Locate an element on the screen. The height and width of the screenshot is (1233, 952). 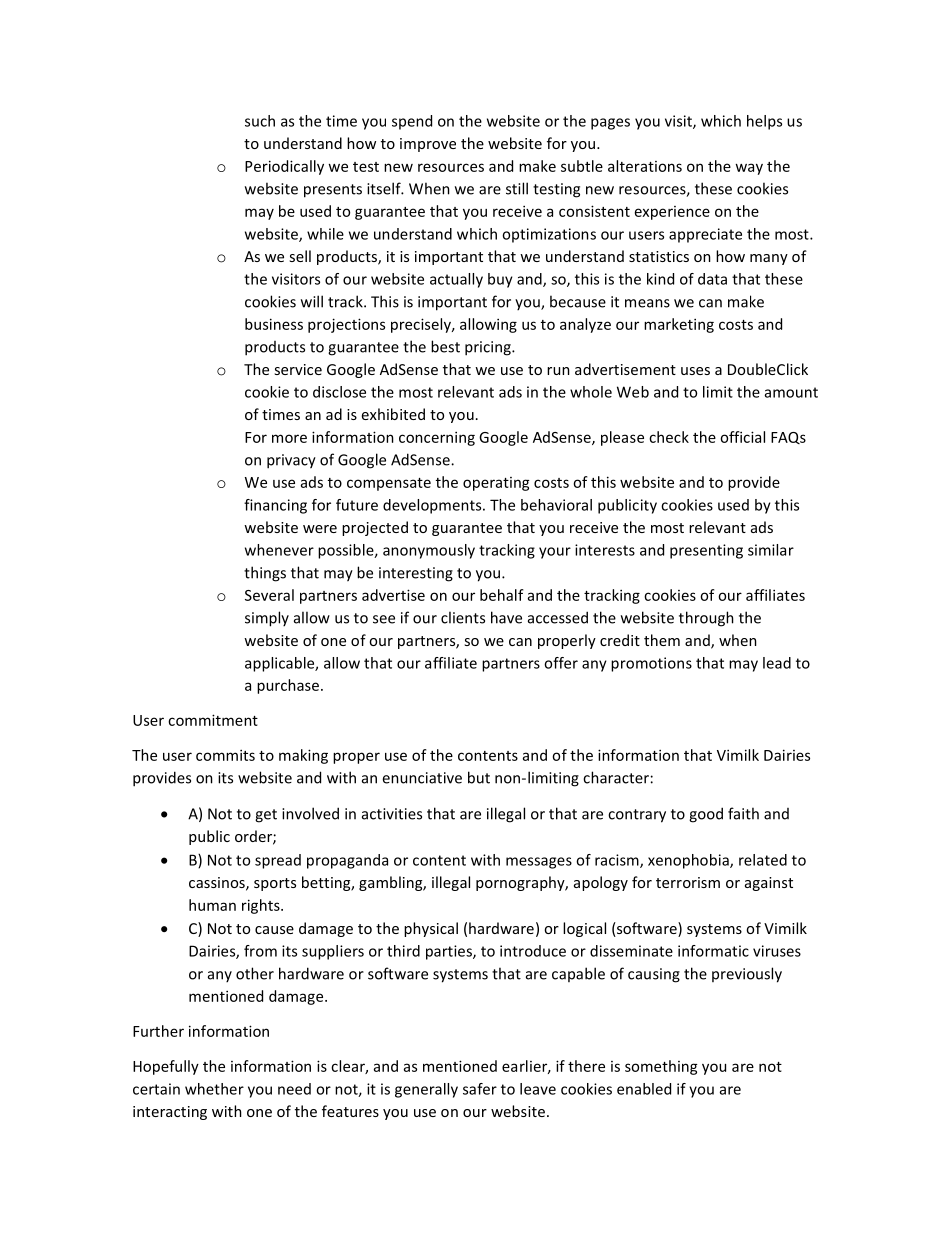
safer is located at coordinates (480, 1089).
